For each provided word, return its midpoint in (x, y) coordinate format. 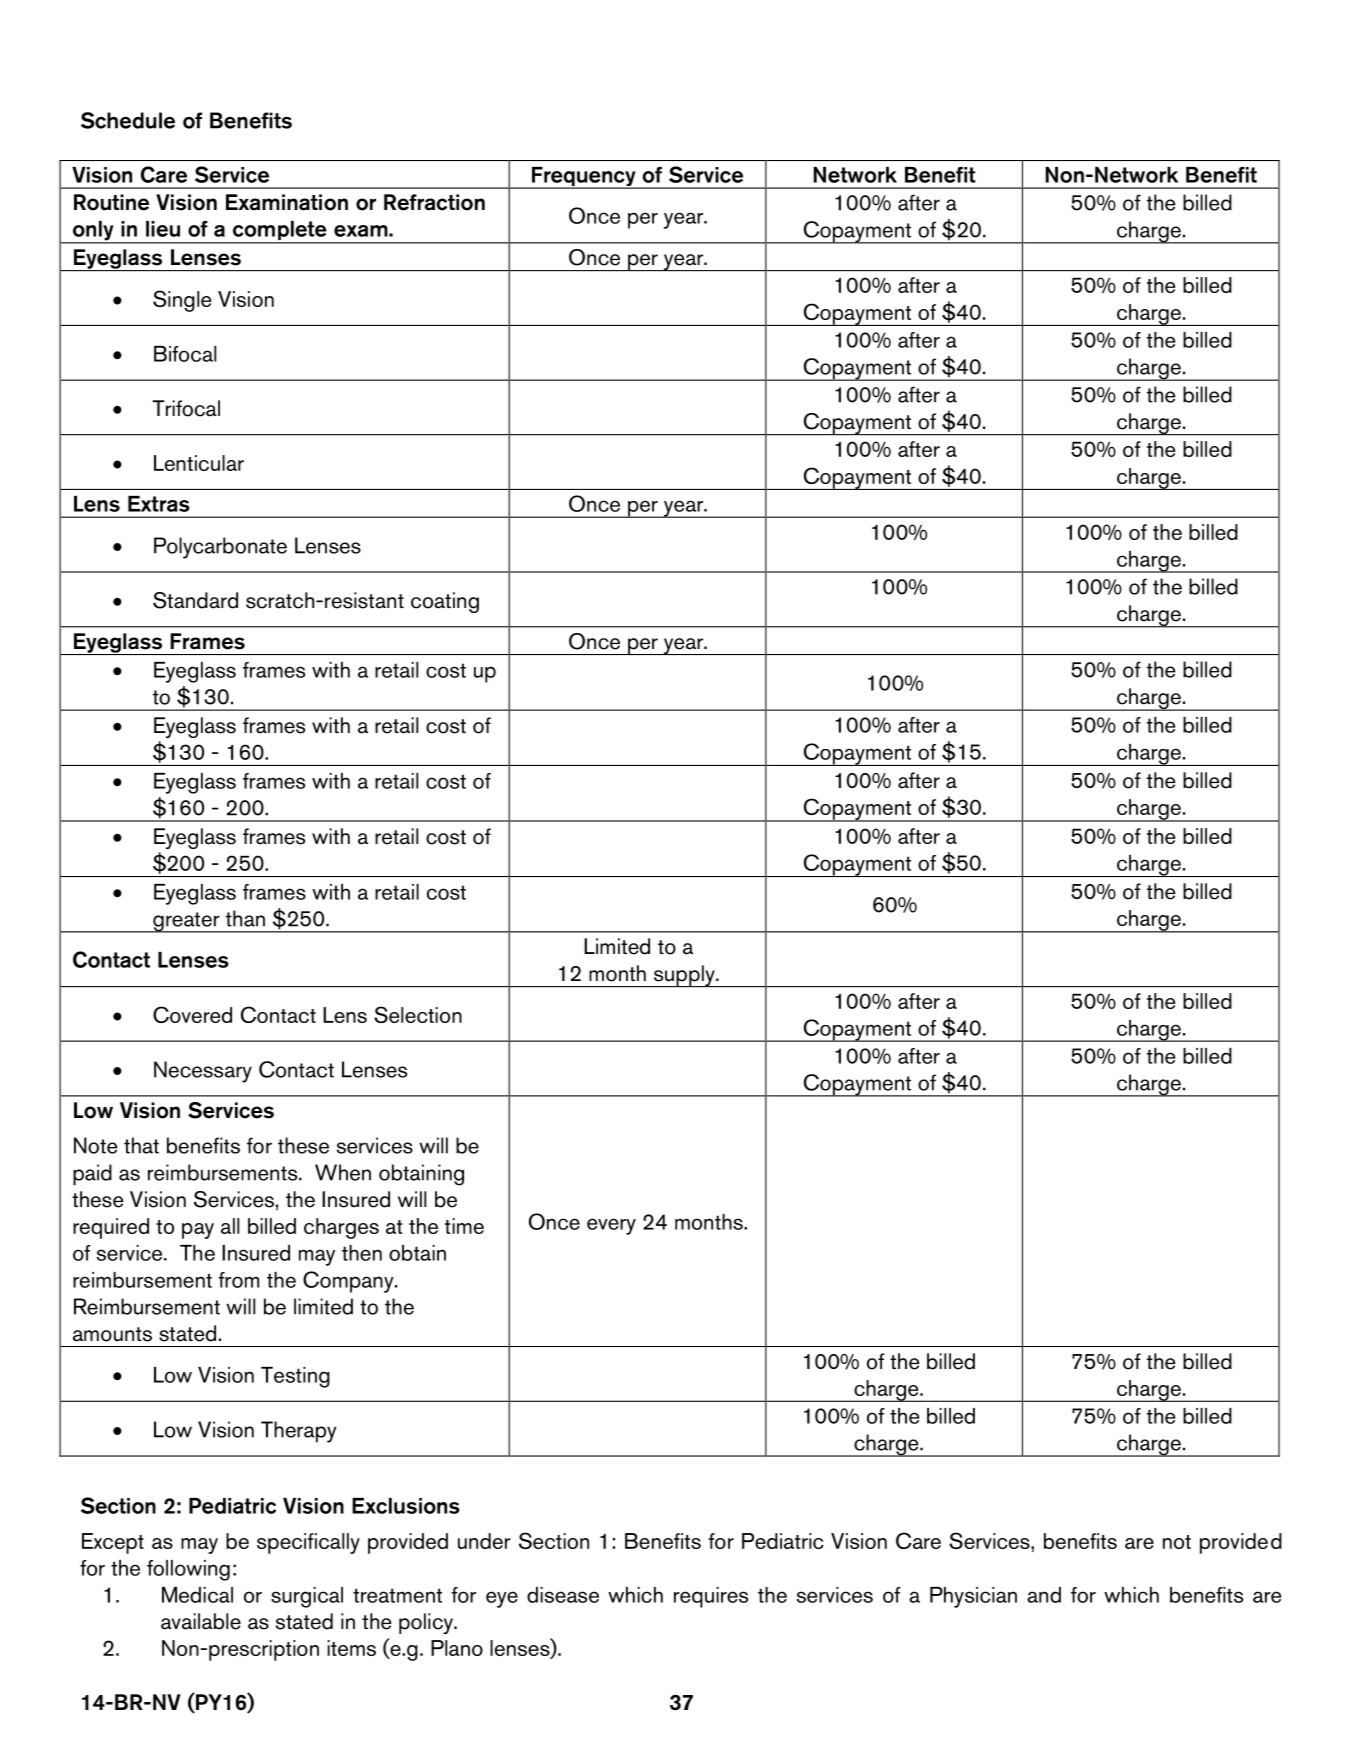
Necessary (203, 1072)
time (464, 1226)
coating (445, 602)
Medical (197, 1595)
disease (563, 1595)
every (611, 1226)
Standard (195, 600)
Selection (418, 1014)
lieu (163, 229)
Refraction (434, 202)
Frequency (584, 178)
